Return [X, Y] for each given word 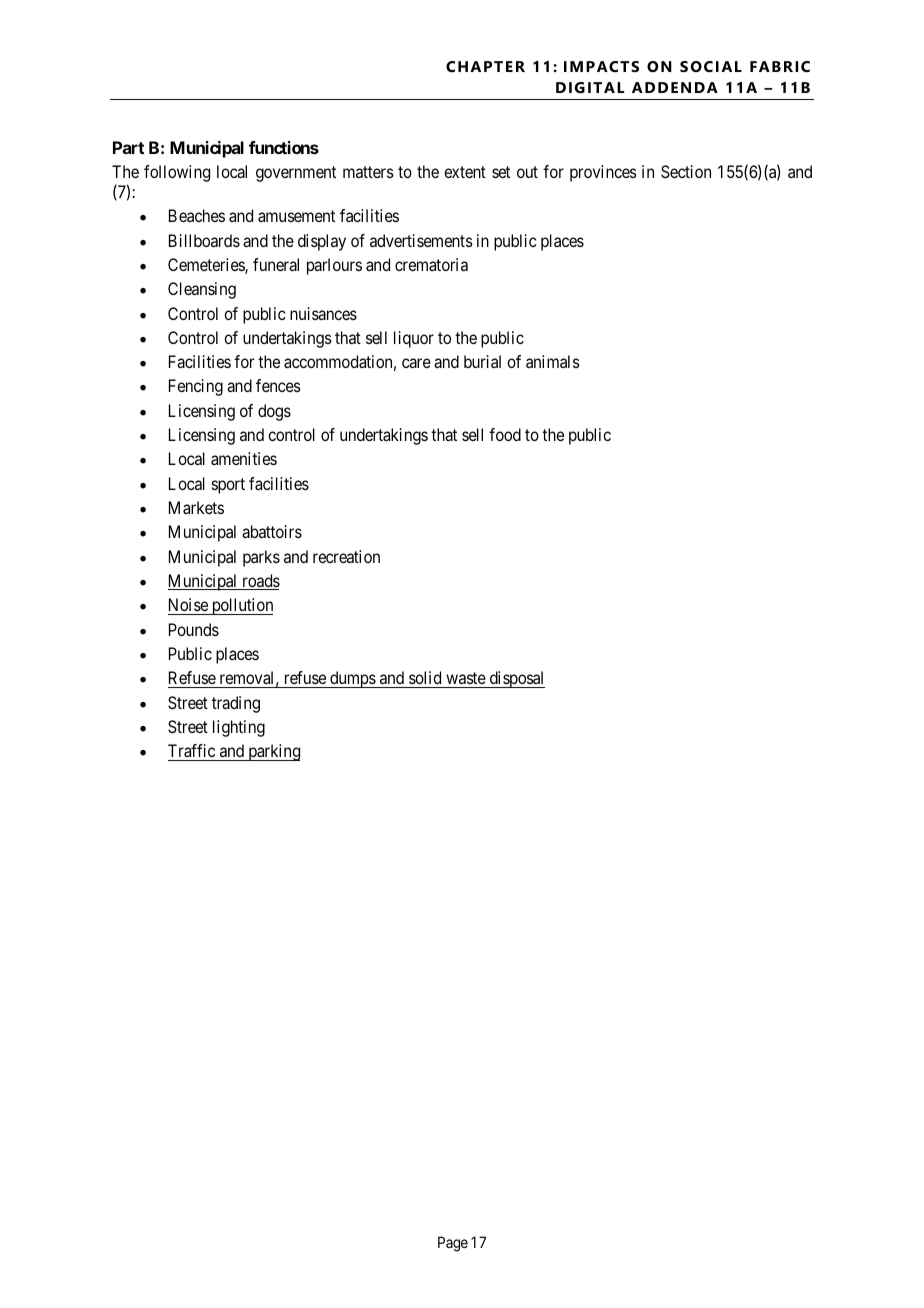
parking [273, 752]
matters [368, 172]
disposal [516, 679]
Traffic [191, 750]
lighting [239, 728]
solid [425, 677]
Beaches [197, 215]
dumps [352, 679]
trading [236, 704]
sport [228, 486]
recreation [346, 556]
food [505, 434]
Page [453, 1244]
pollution [241, 606]
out [527, 172]
